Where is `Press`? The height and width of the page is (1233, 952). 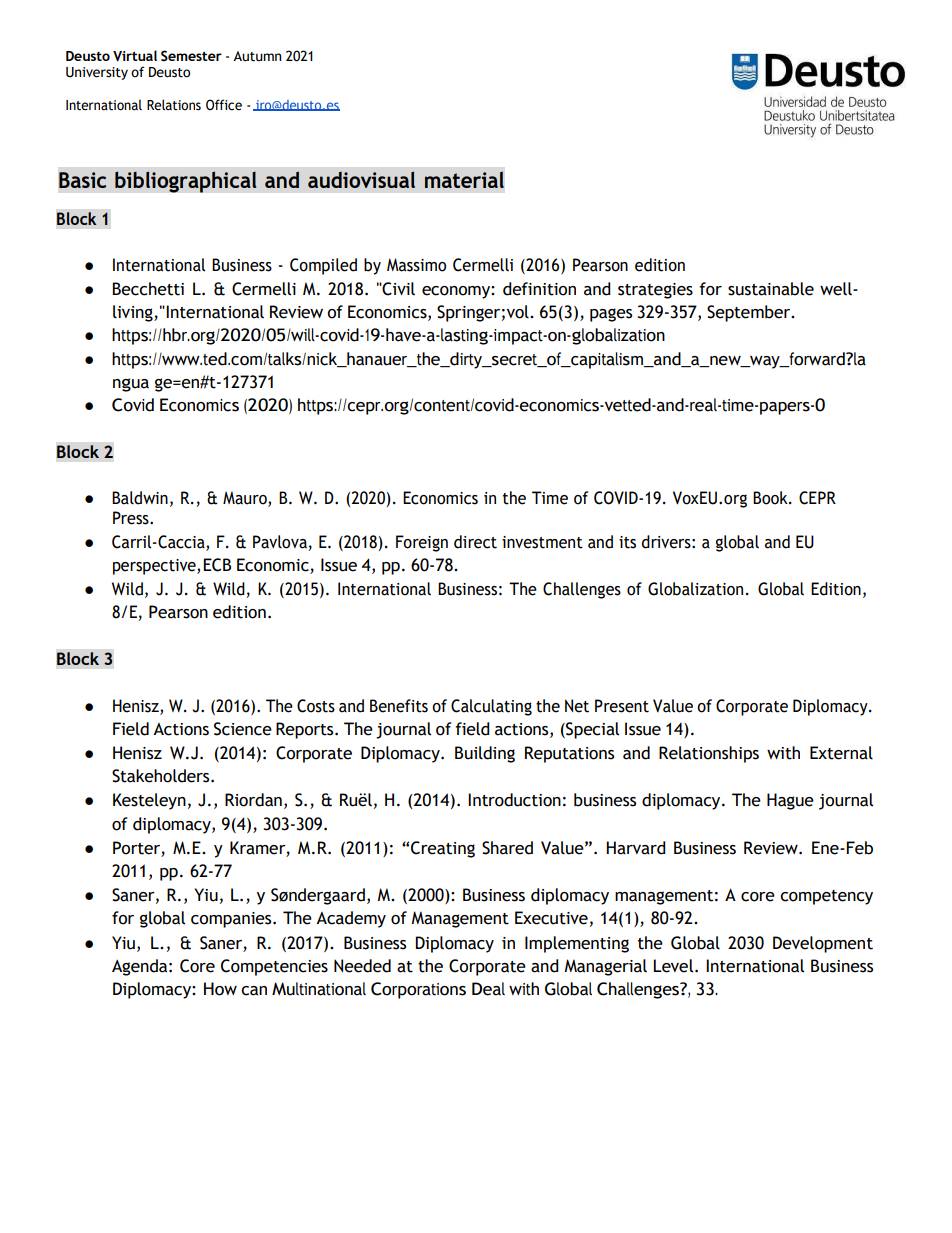
Press is located at coordinates (132, 518).
